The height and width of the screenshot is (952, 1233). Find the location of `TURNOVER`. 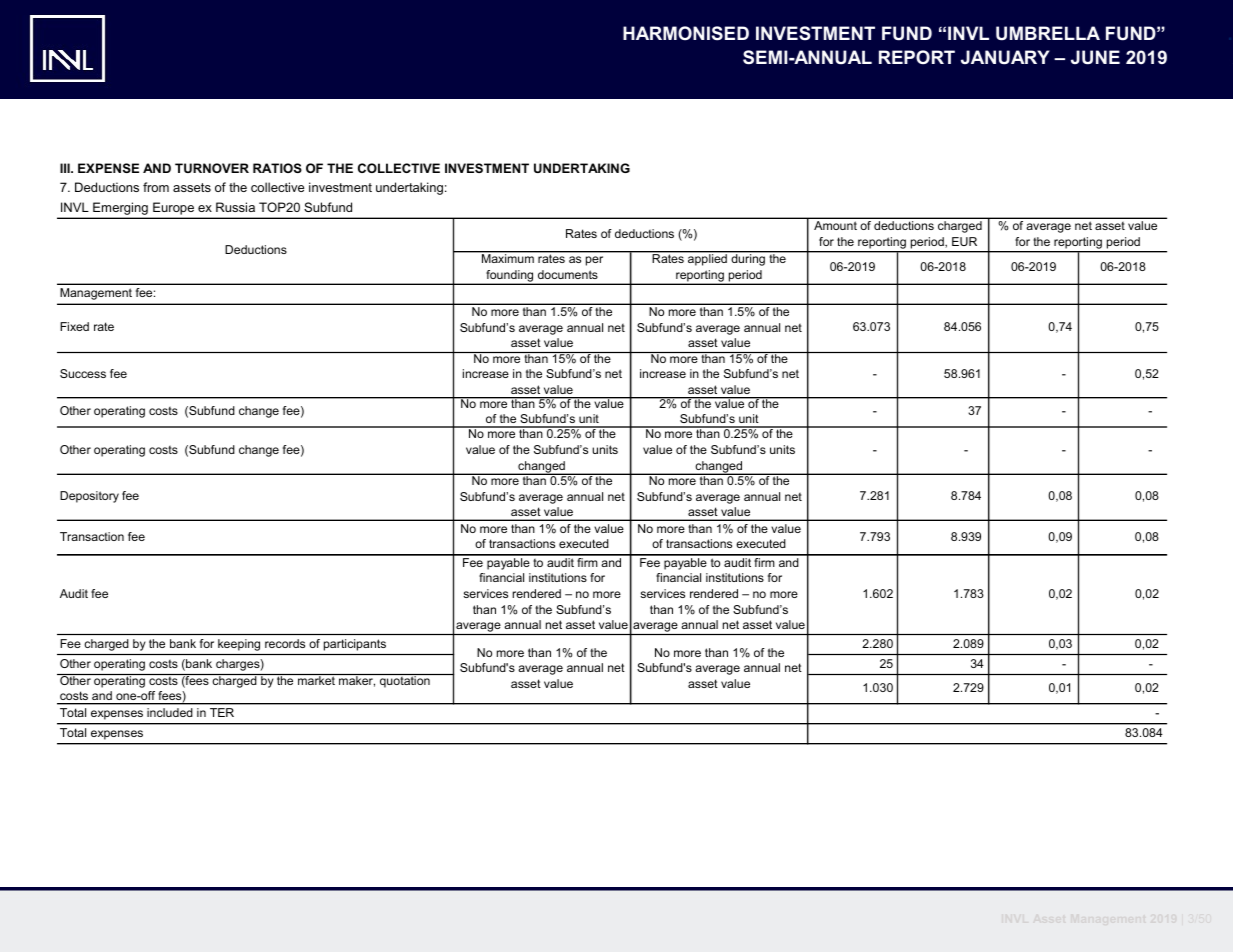

TURNOVER is located at coordinates (212, 168).
